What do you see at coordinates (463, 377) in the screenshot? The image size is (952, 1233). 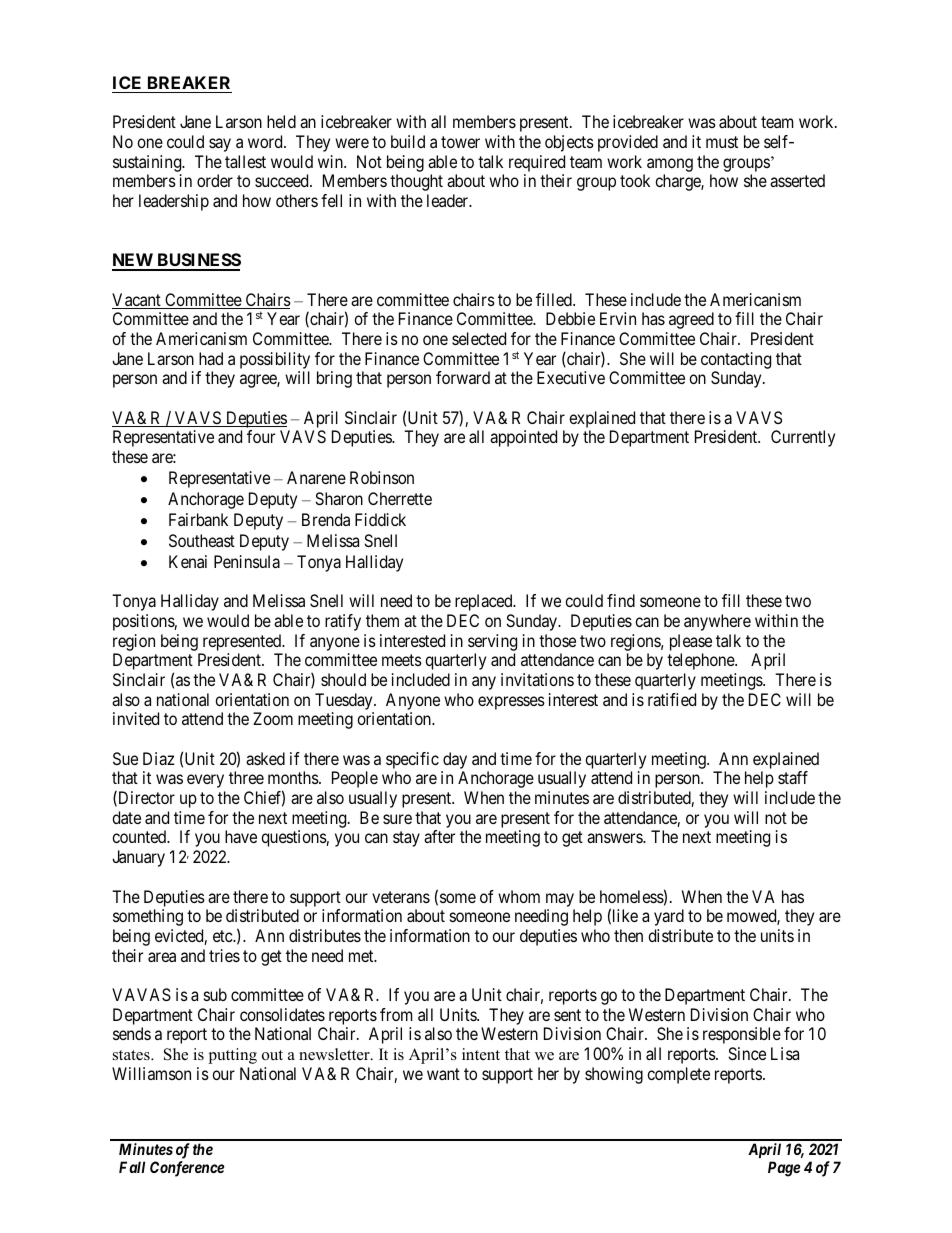 I see `forward` at bounding box center [463, 377].
